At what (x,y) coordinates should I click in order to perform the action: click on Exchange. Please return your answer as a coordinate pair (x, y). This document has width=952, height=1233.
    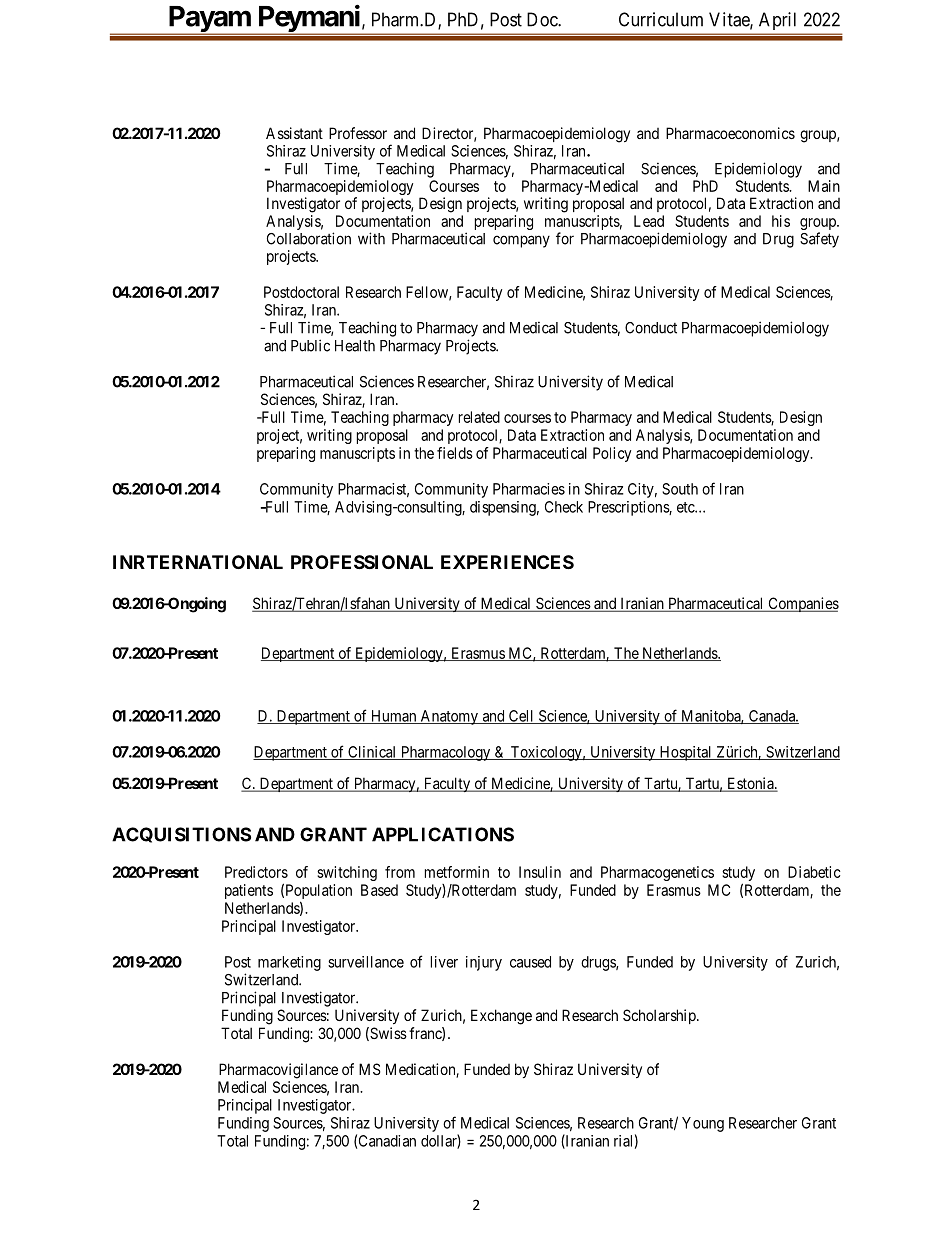
    Looking at the image, I should click on (501, 1017).
